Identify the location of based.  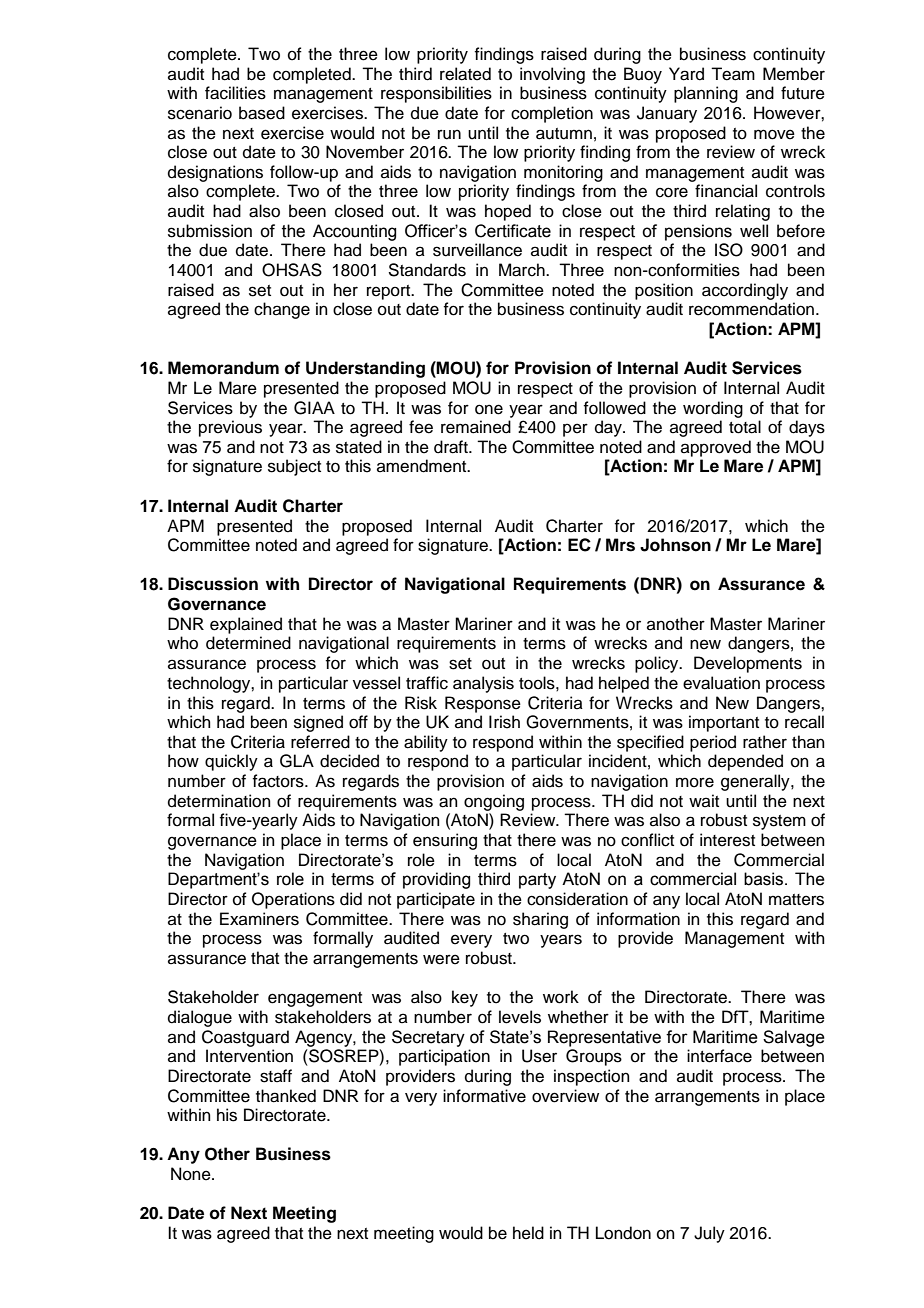
(262, 113).
